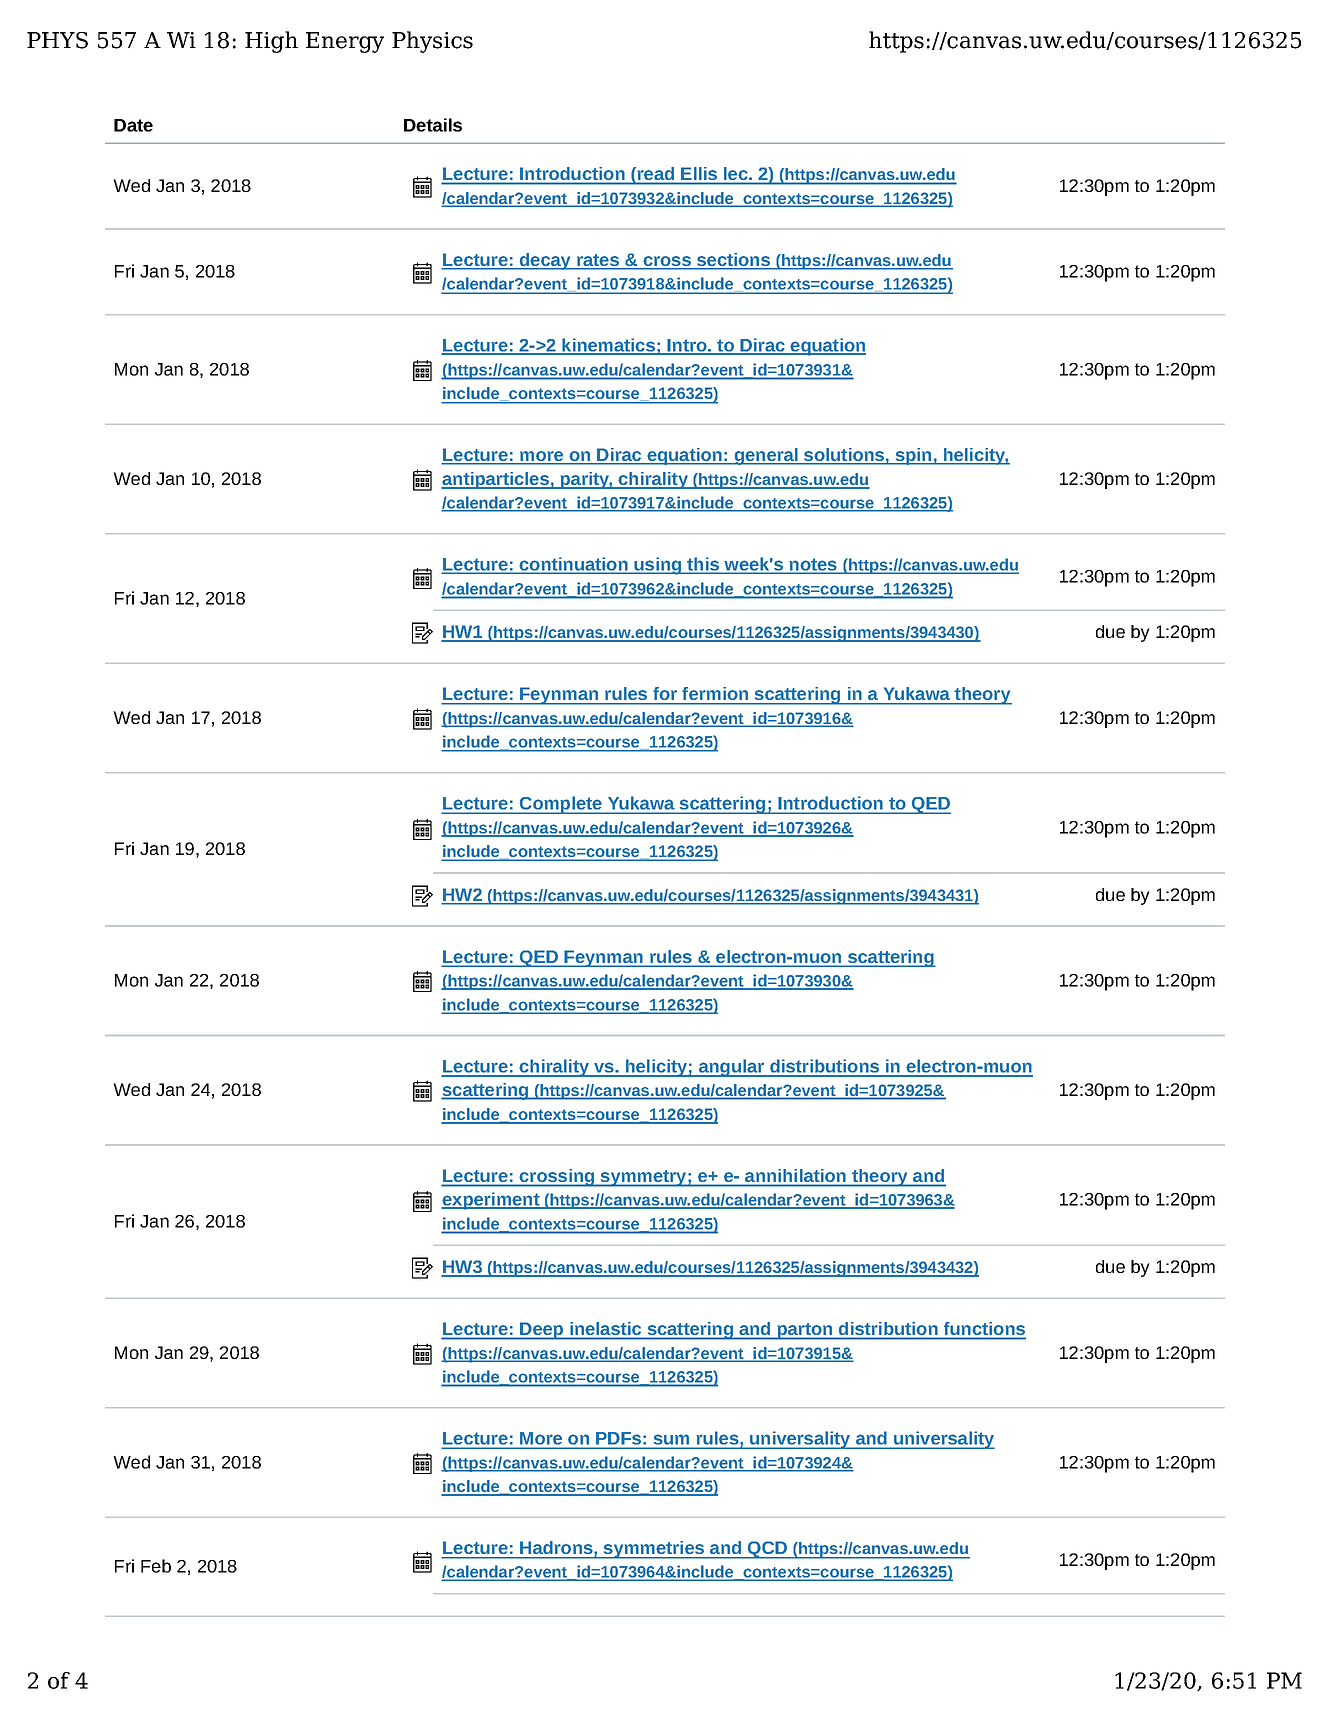 This screenshot has height=1722, width=1330. What do you see at coordinates (271, 42) in the screenshot?
I see `High` at bounding box center [271, 42].
